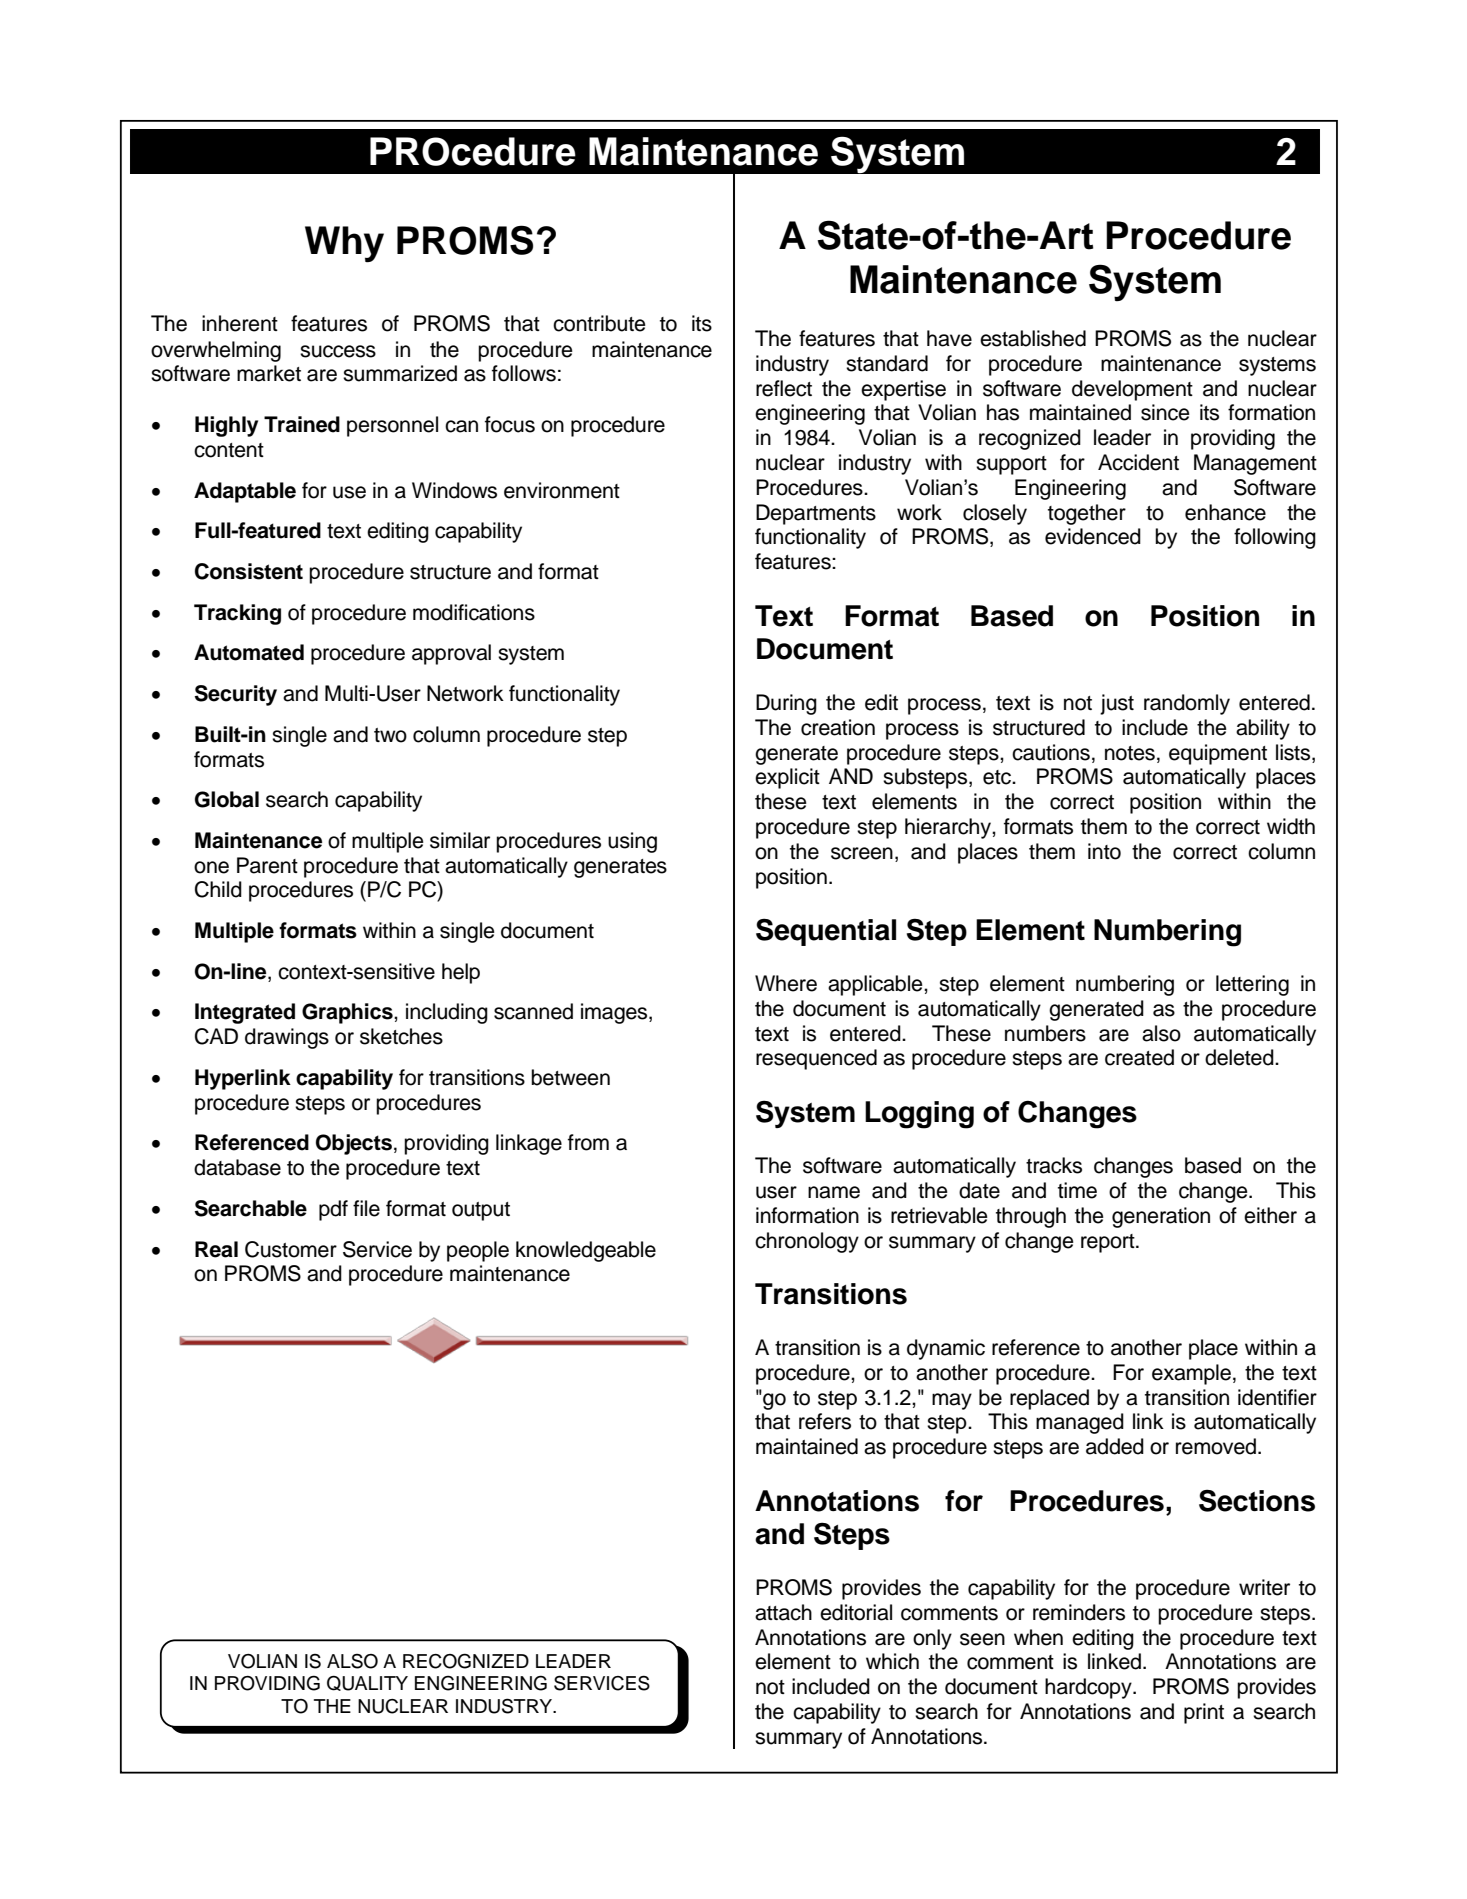 This screenshot has width=1467, height=1899. I want to click on Where, so click(786, 983).
